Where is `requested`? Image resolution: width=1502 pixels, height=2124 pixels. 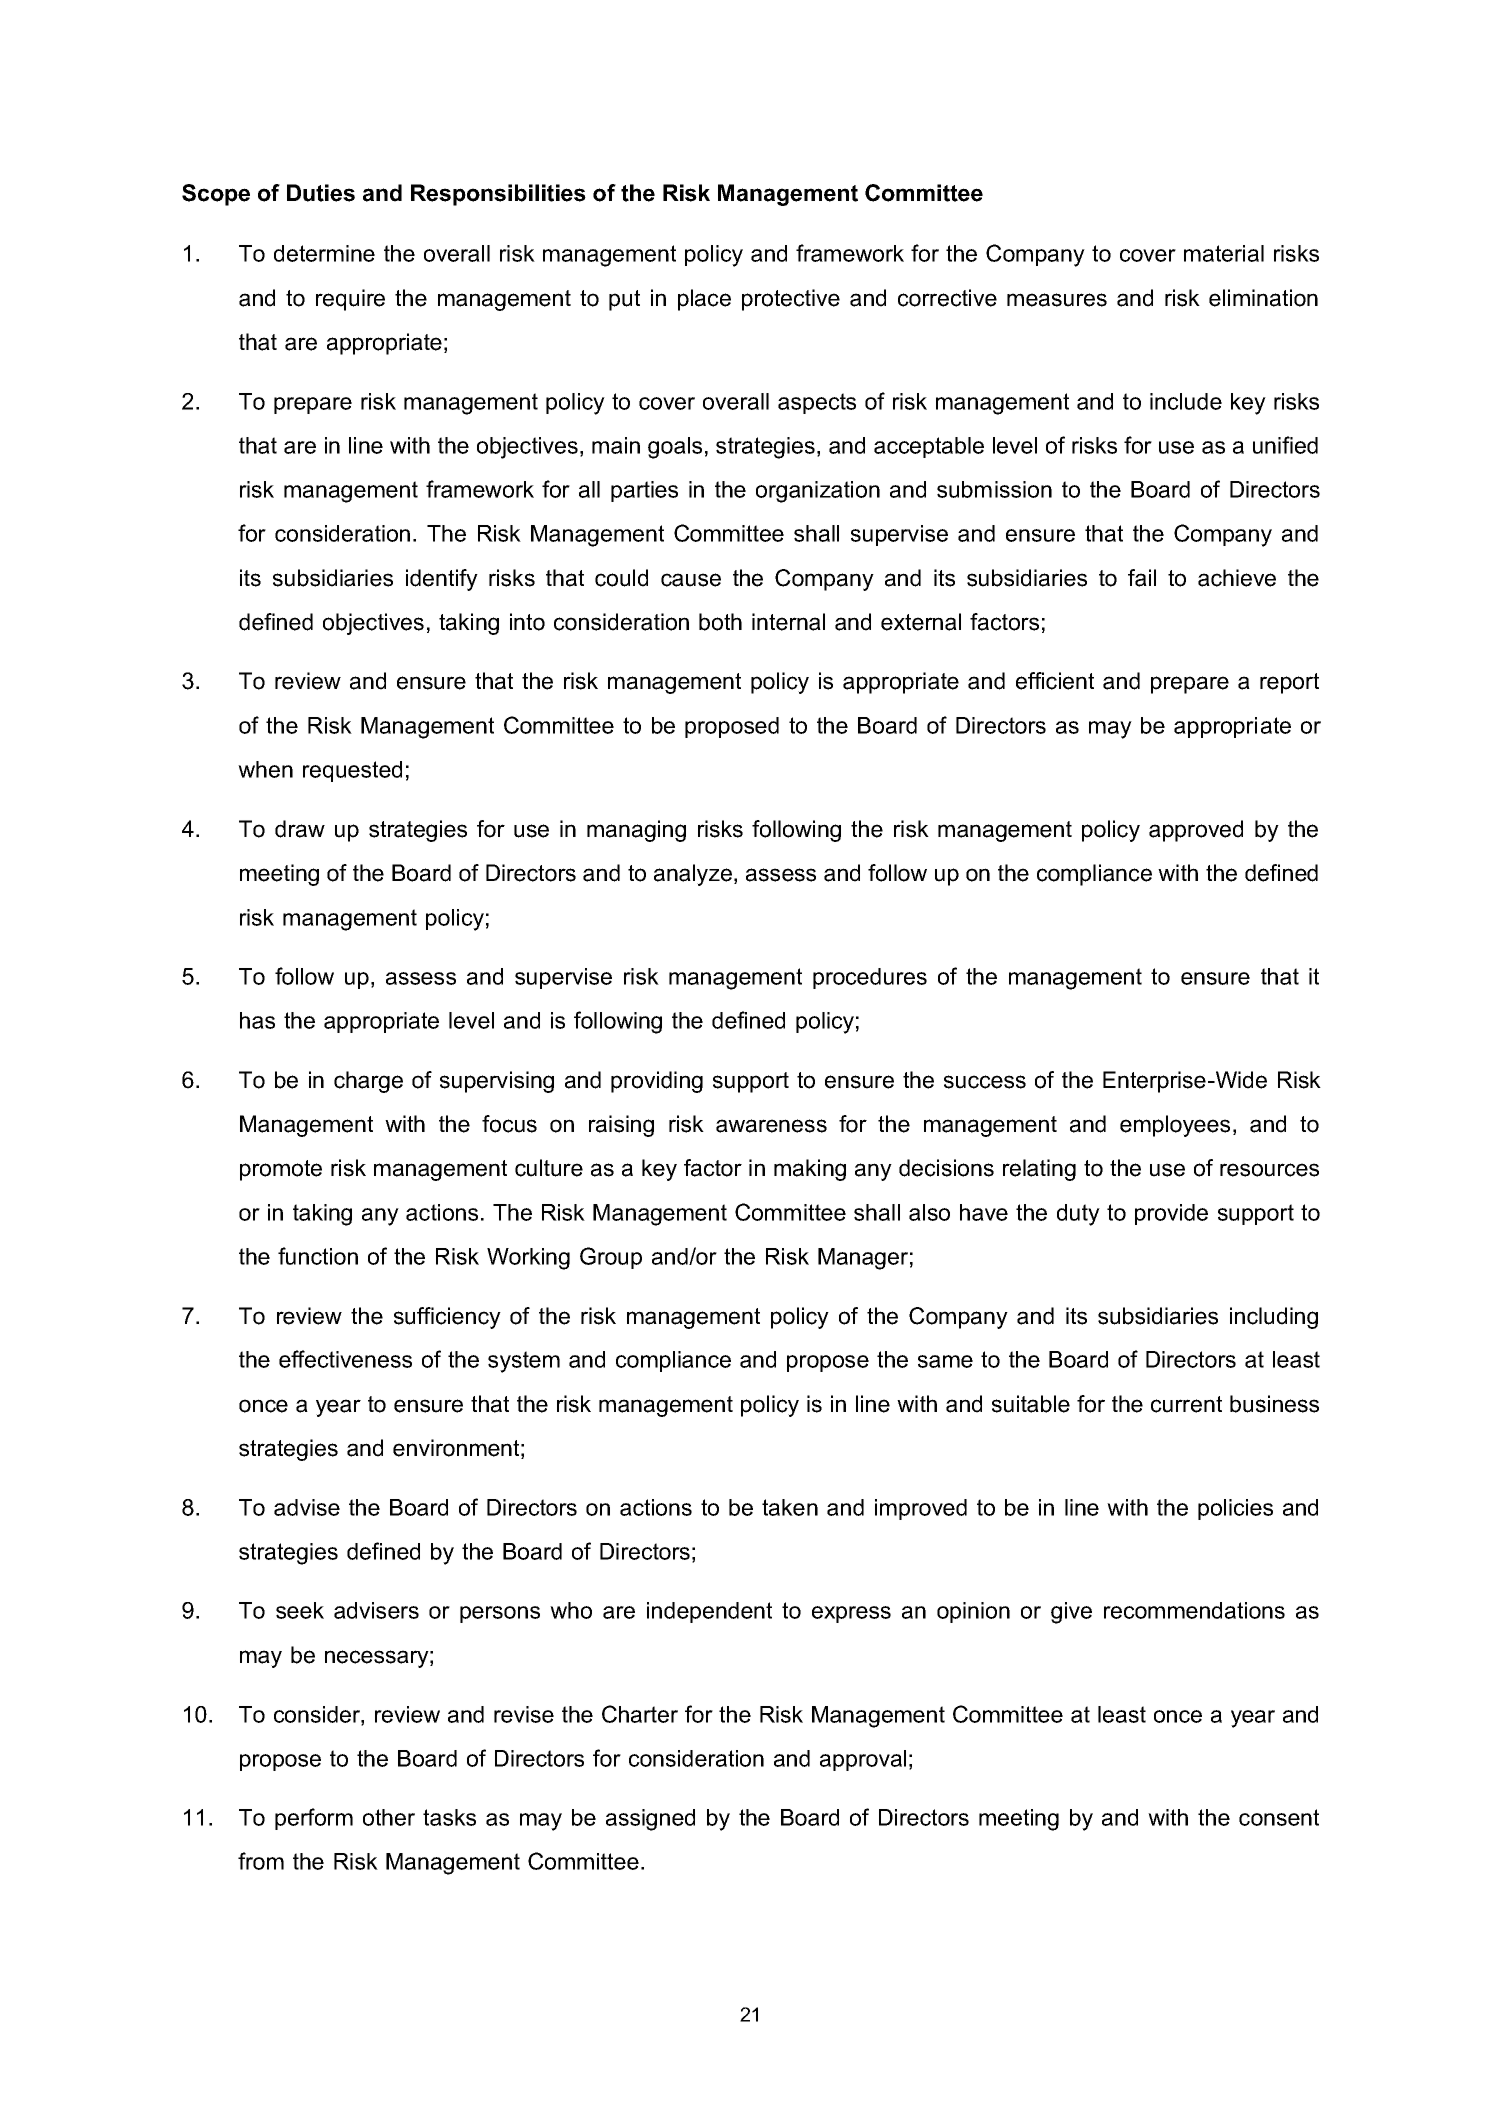 requested is located at coordinates (352, 771).
